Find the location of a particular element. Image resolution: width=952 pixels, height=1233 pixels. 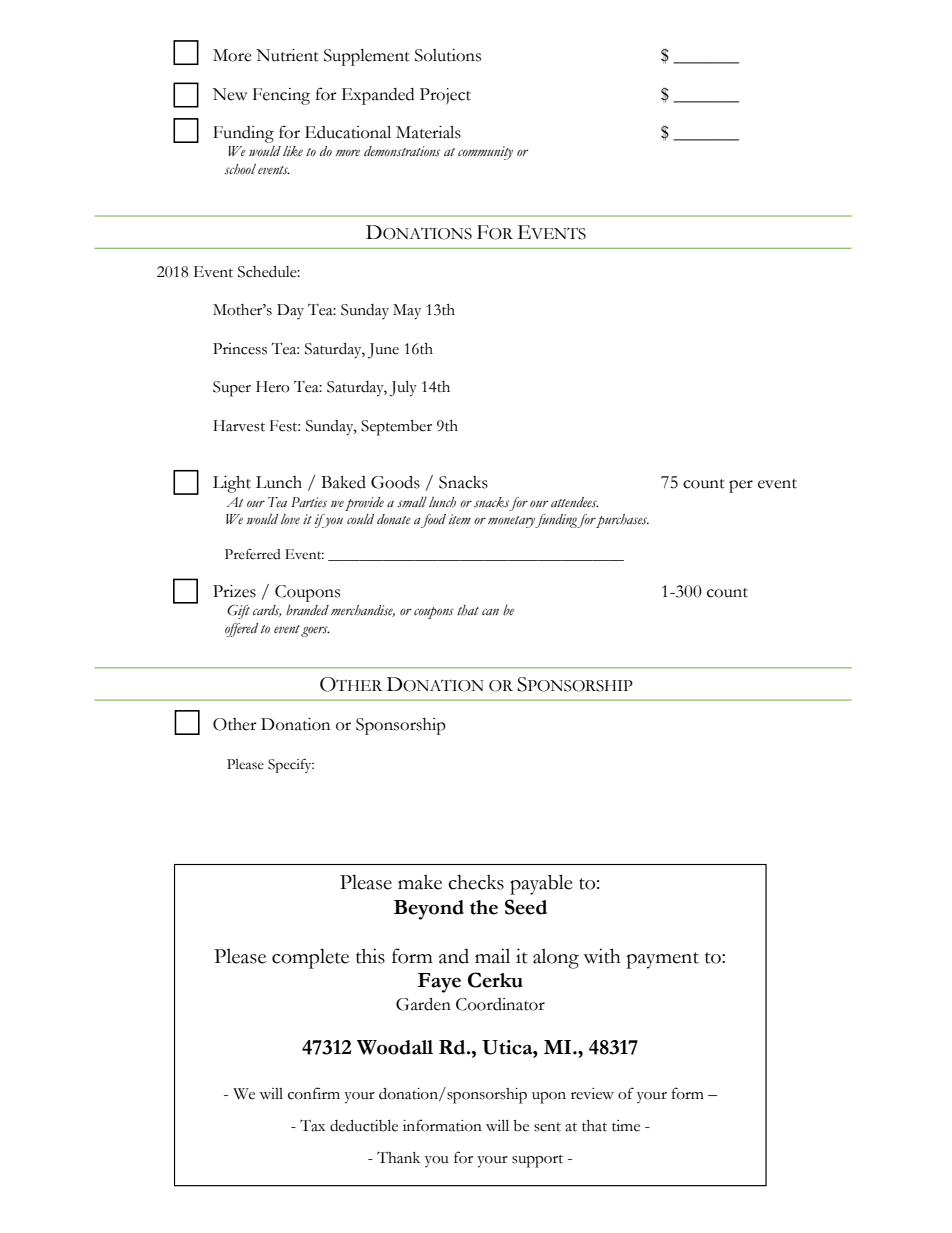

can is located at coordinates (490, 612).
